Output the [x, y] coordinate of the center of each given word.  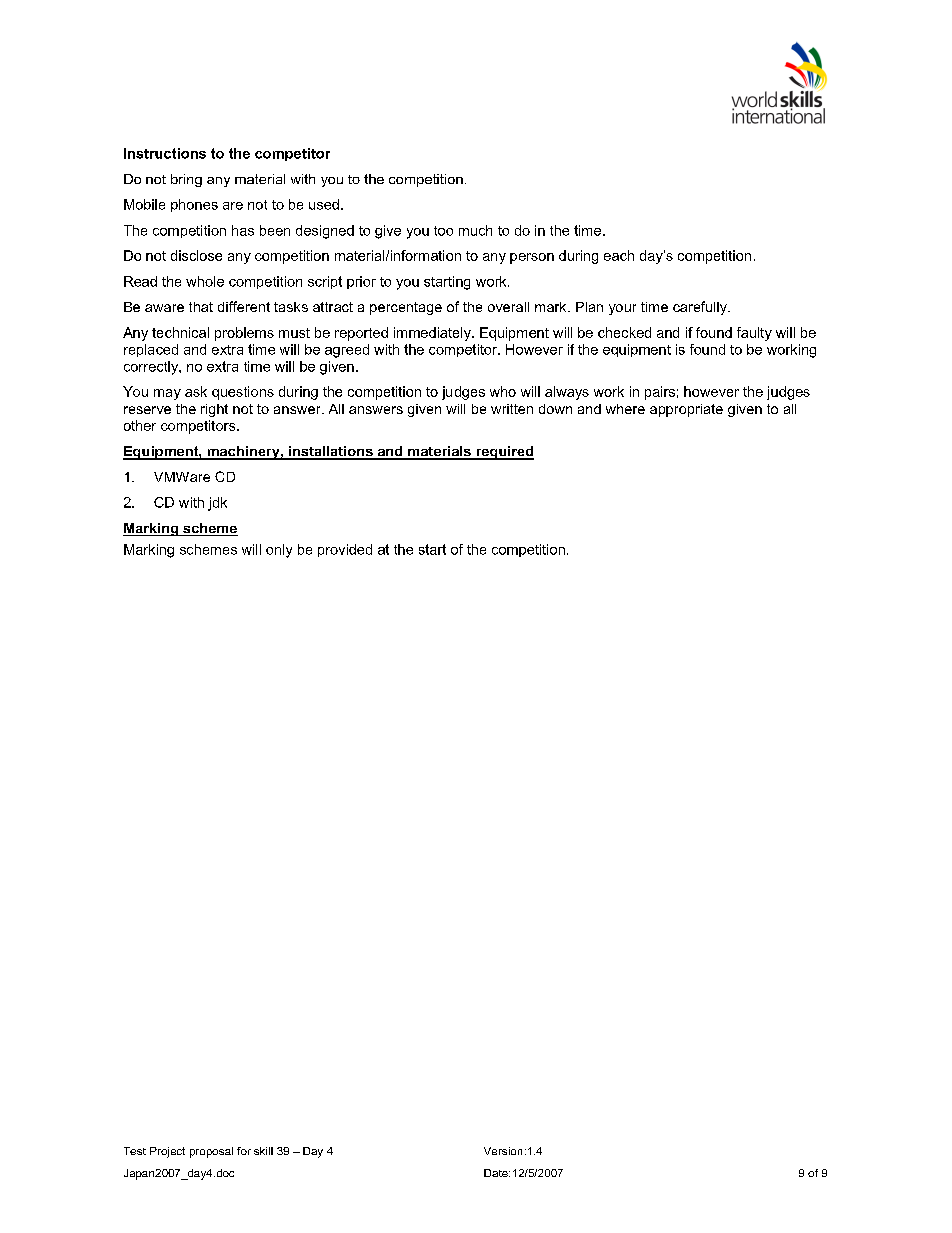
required [504, 453]
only [279, 551]
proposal [211, 1152]
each [619, 255]
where [625, 409]
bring [186, 180]
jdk [217, 504]
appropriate [686, 410]
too [443, 231]
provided [345, 550]
